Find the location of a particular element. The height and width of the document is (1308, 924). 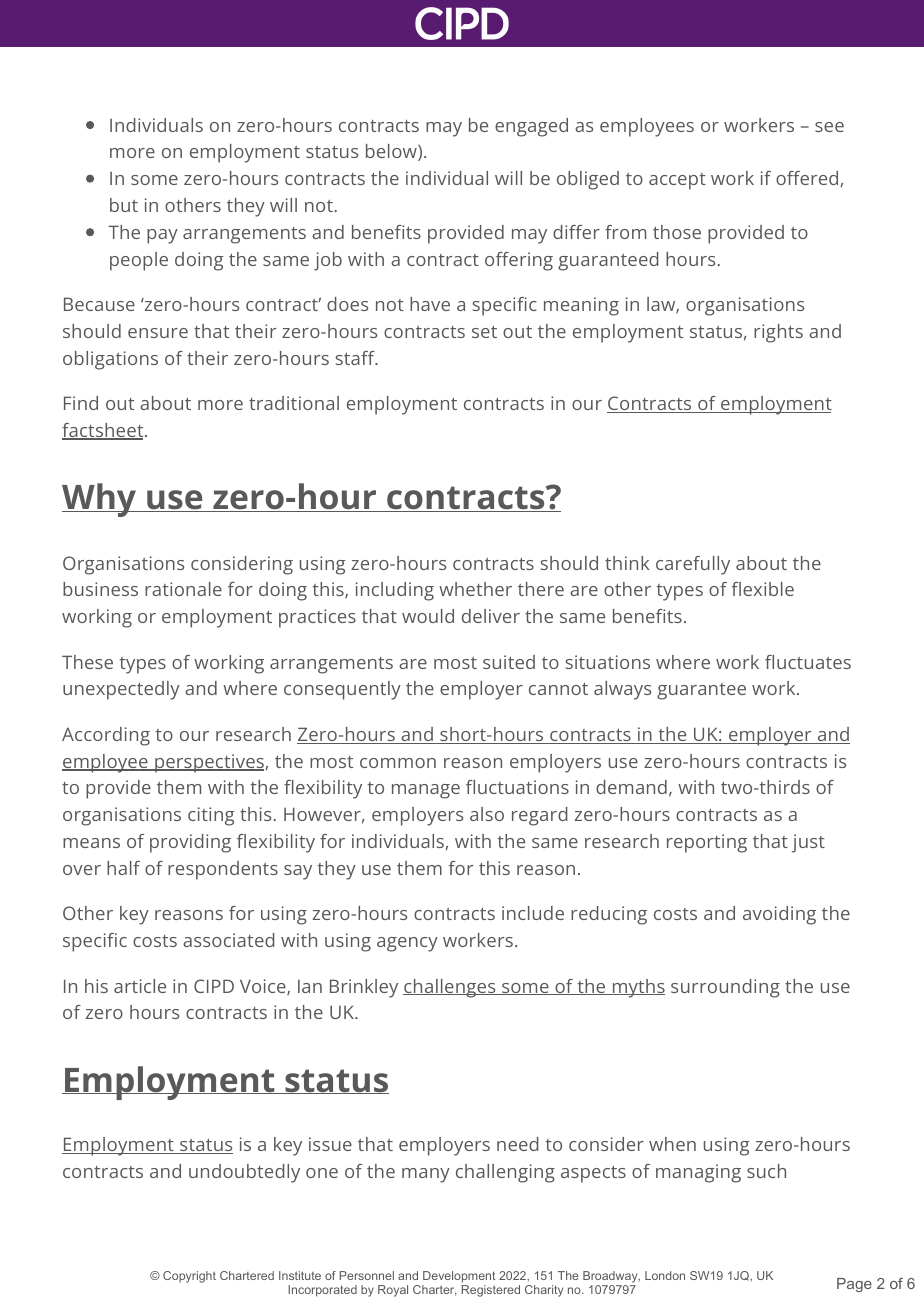

unexpectedly is located at coordinates (121, 690).
